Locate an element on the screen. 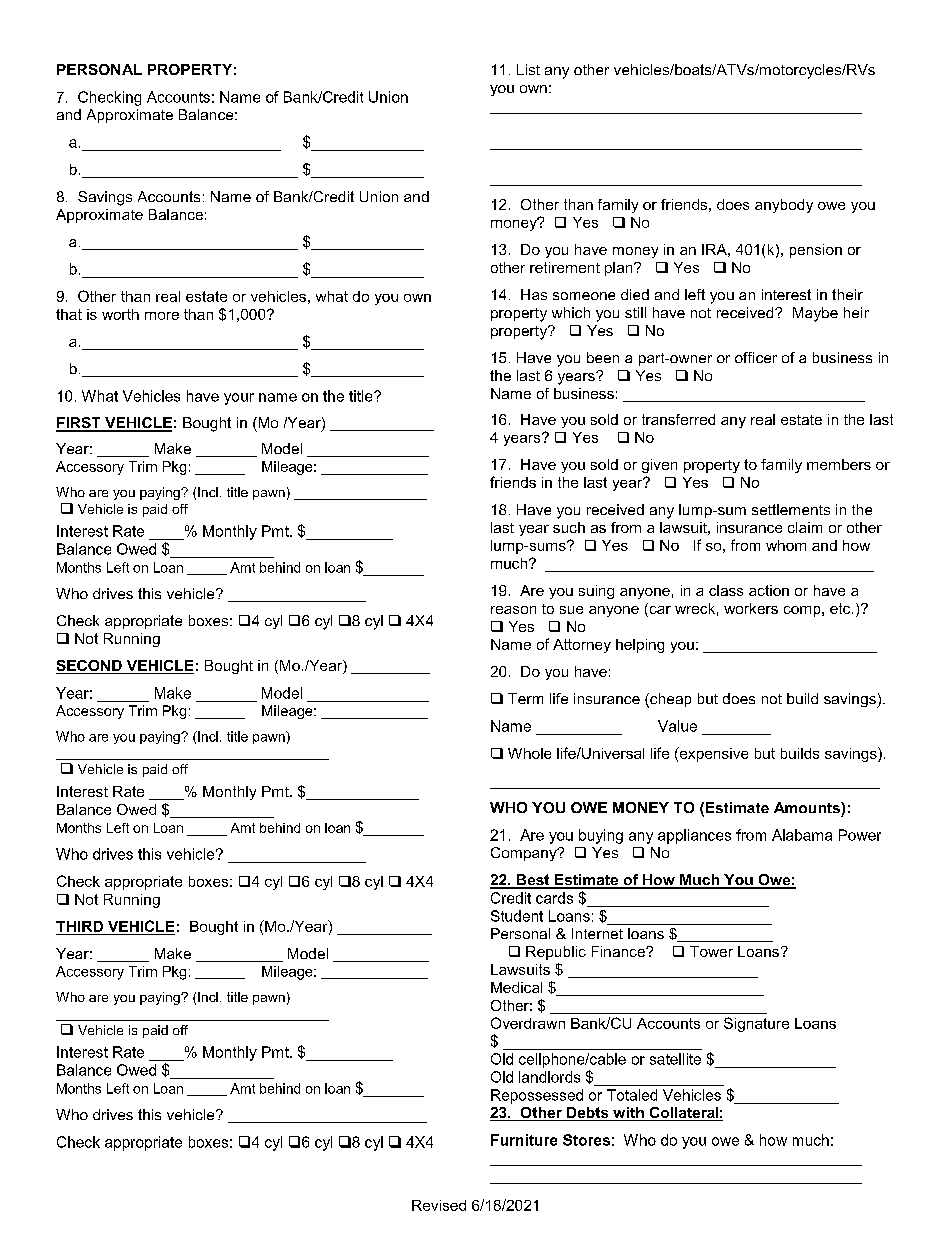  more is located at coordinates (162, 316).
